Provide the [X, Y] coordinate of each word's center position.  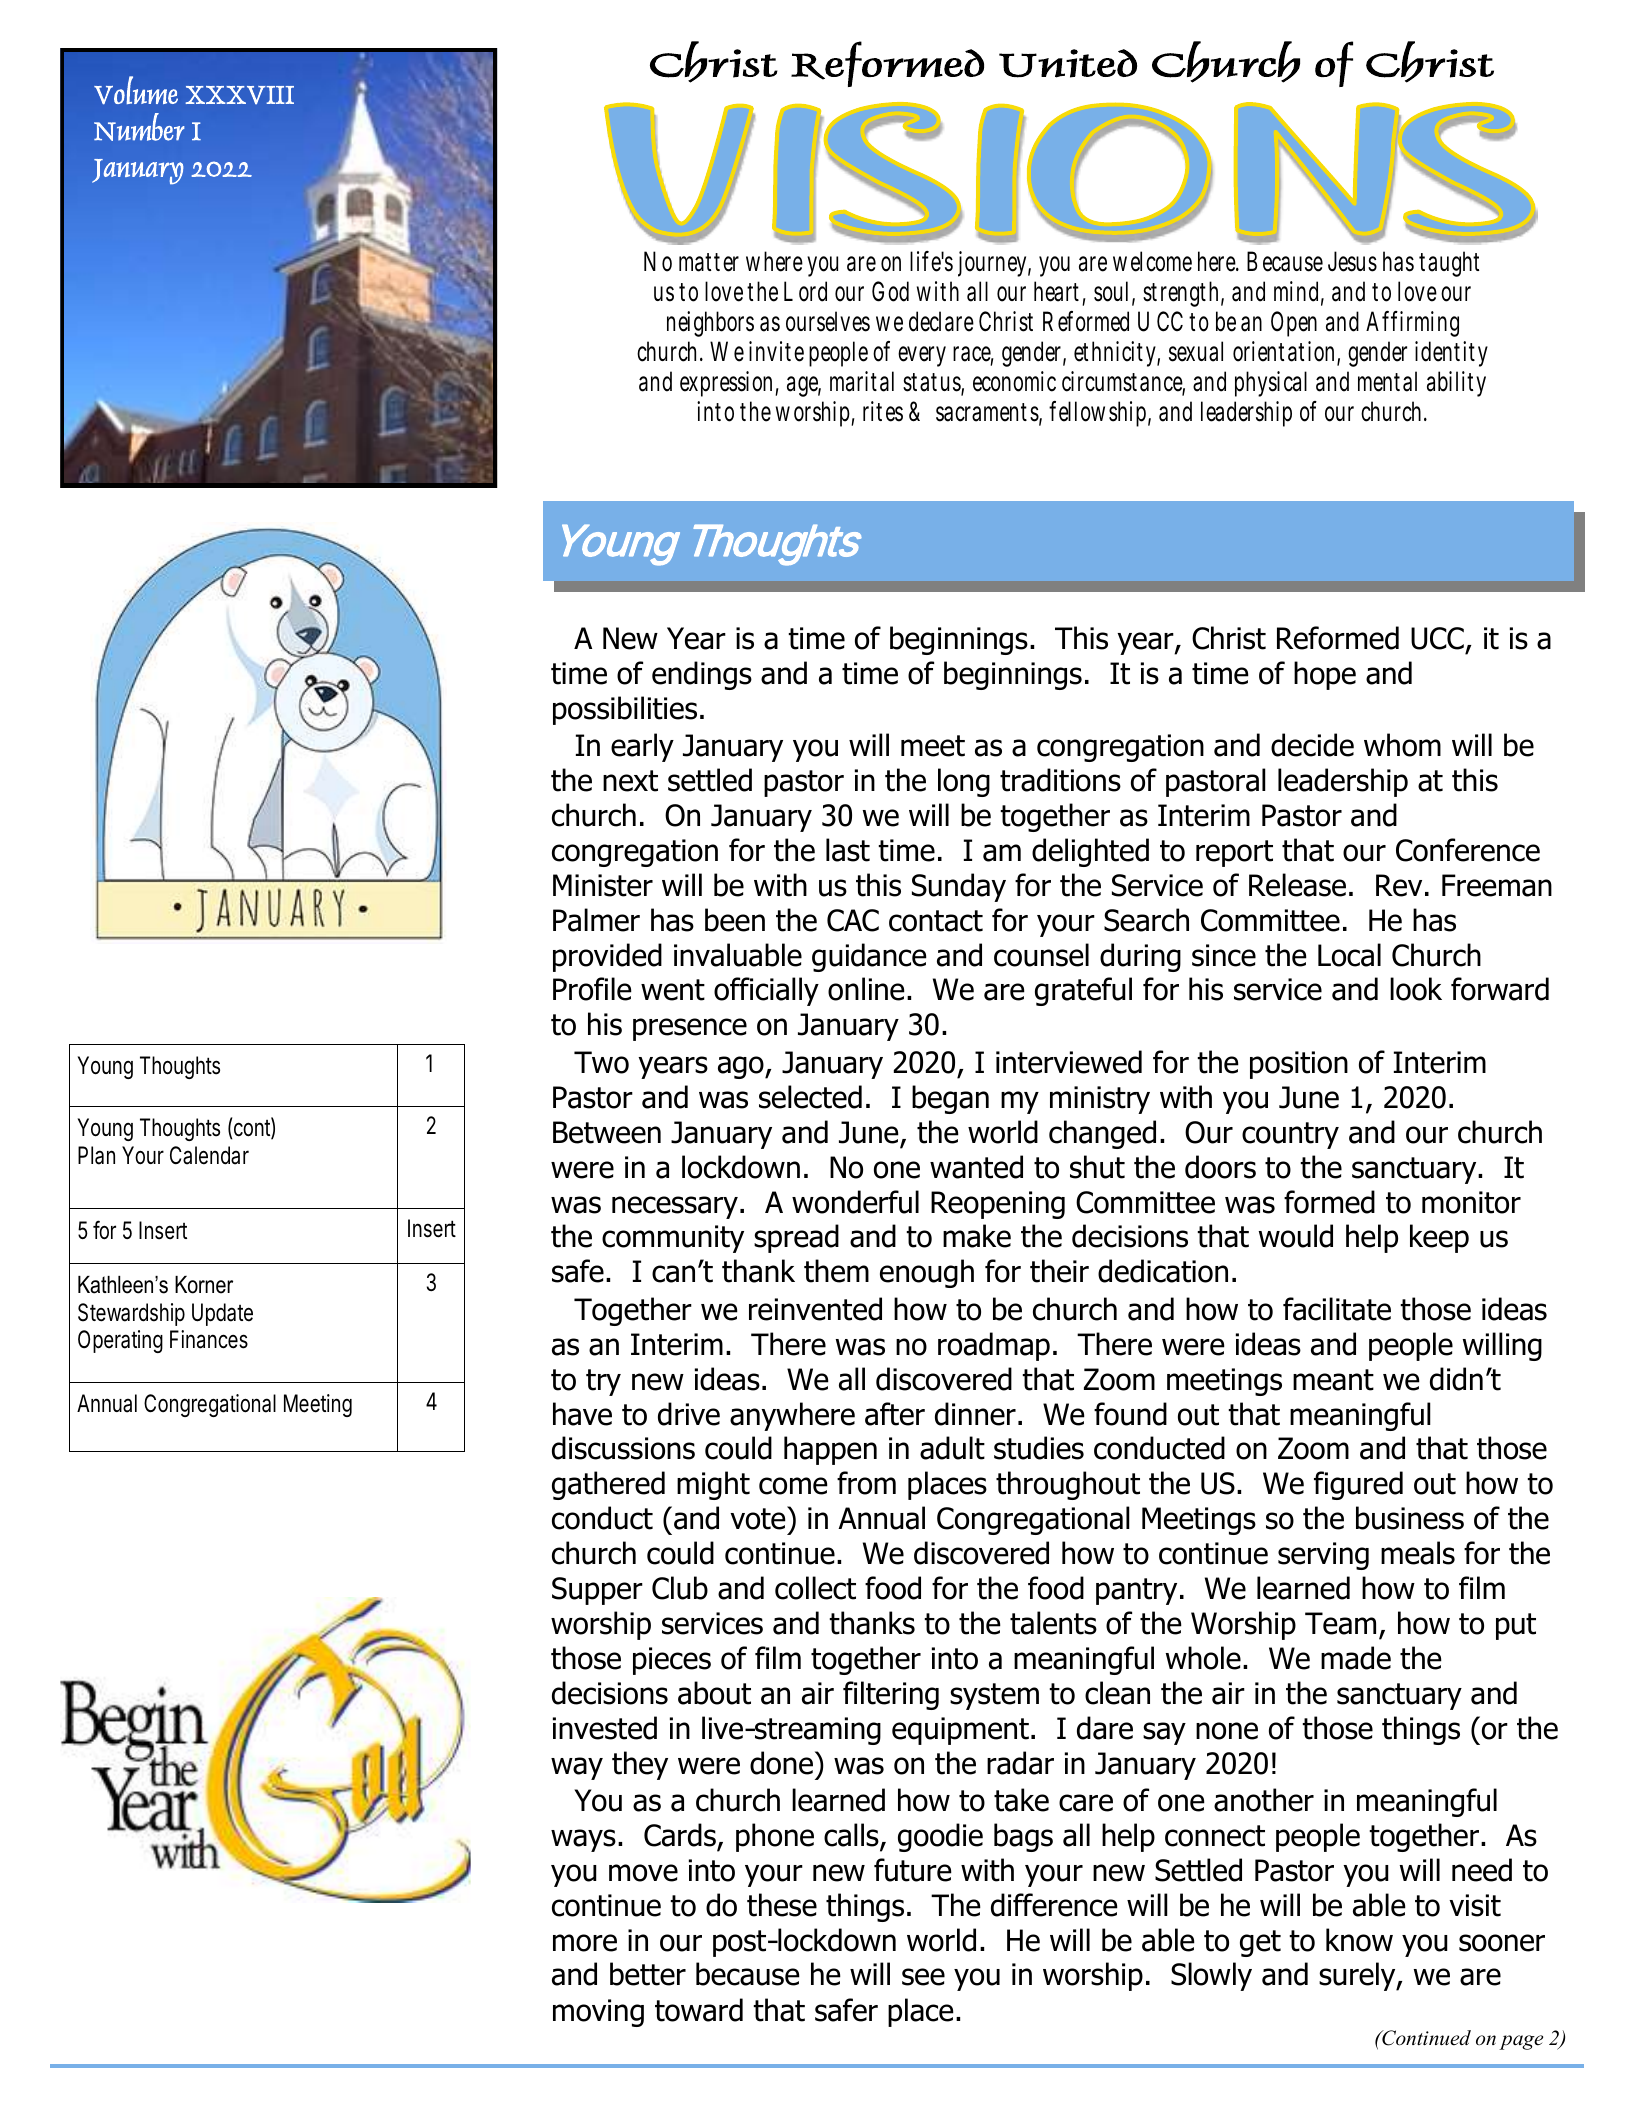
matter [709, 262]
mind [1299, 292]
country [1290, 1135]
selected [810, 1097]
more [585, 1943]
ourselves [828, 321]
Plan [96, 1155]
